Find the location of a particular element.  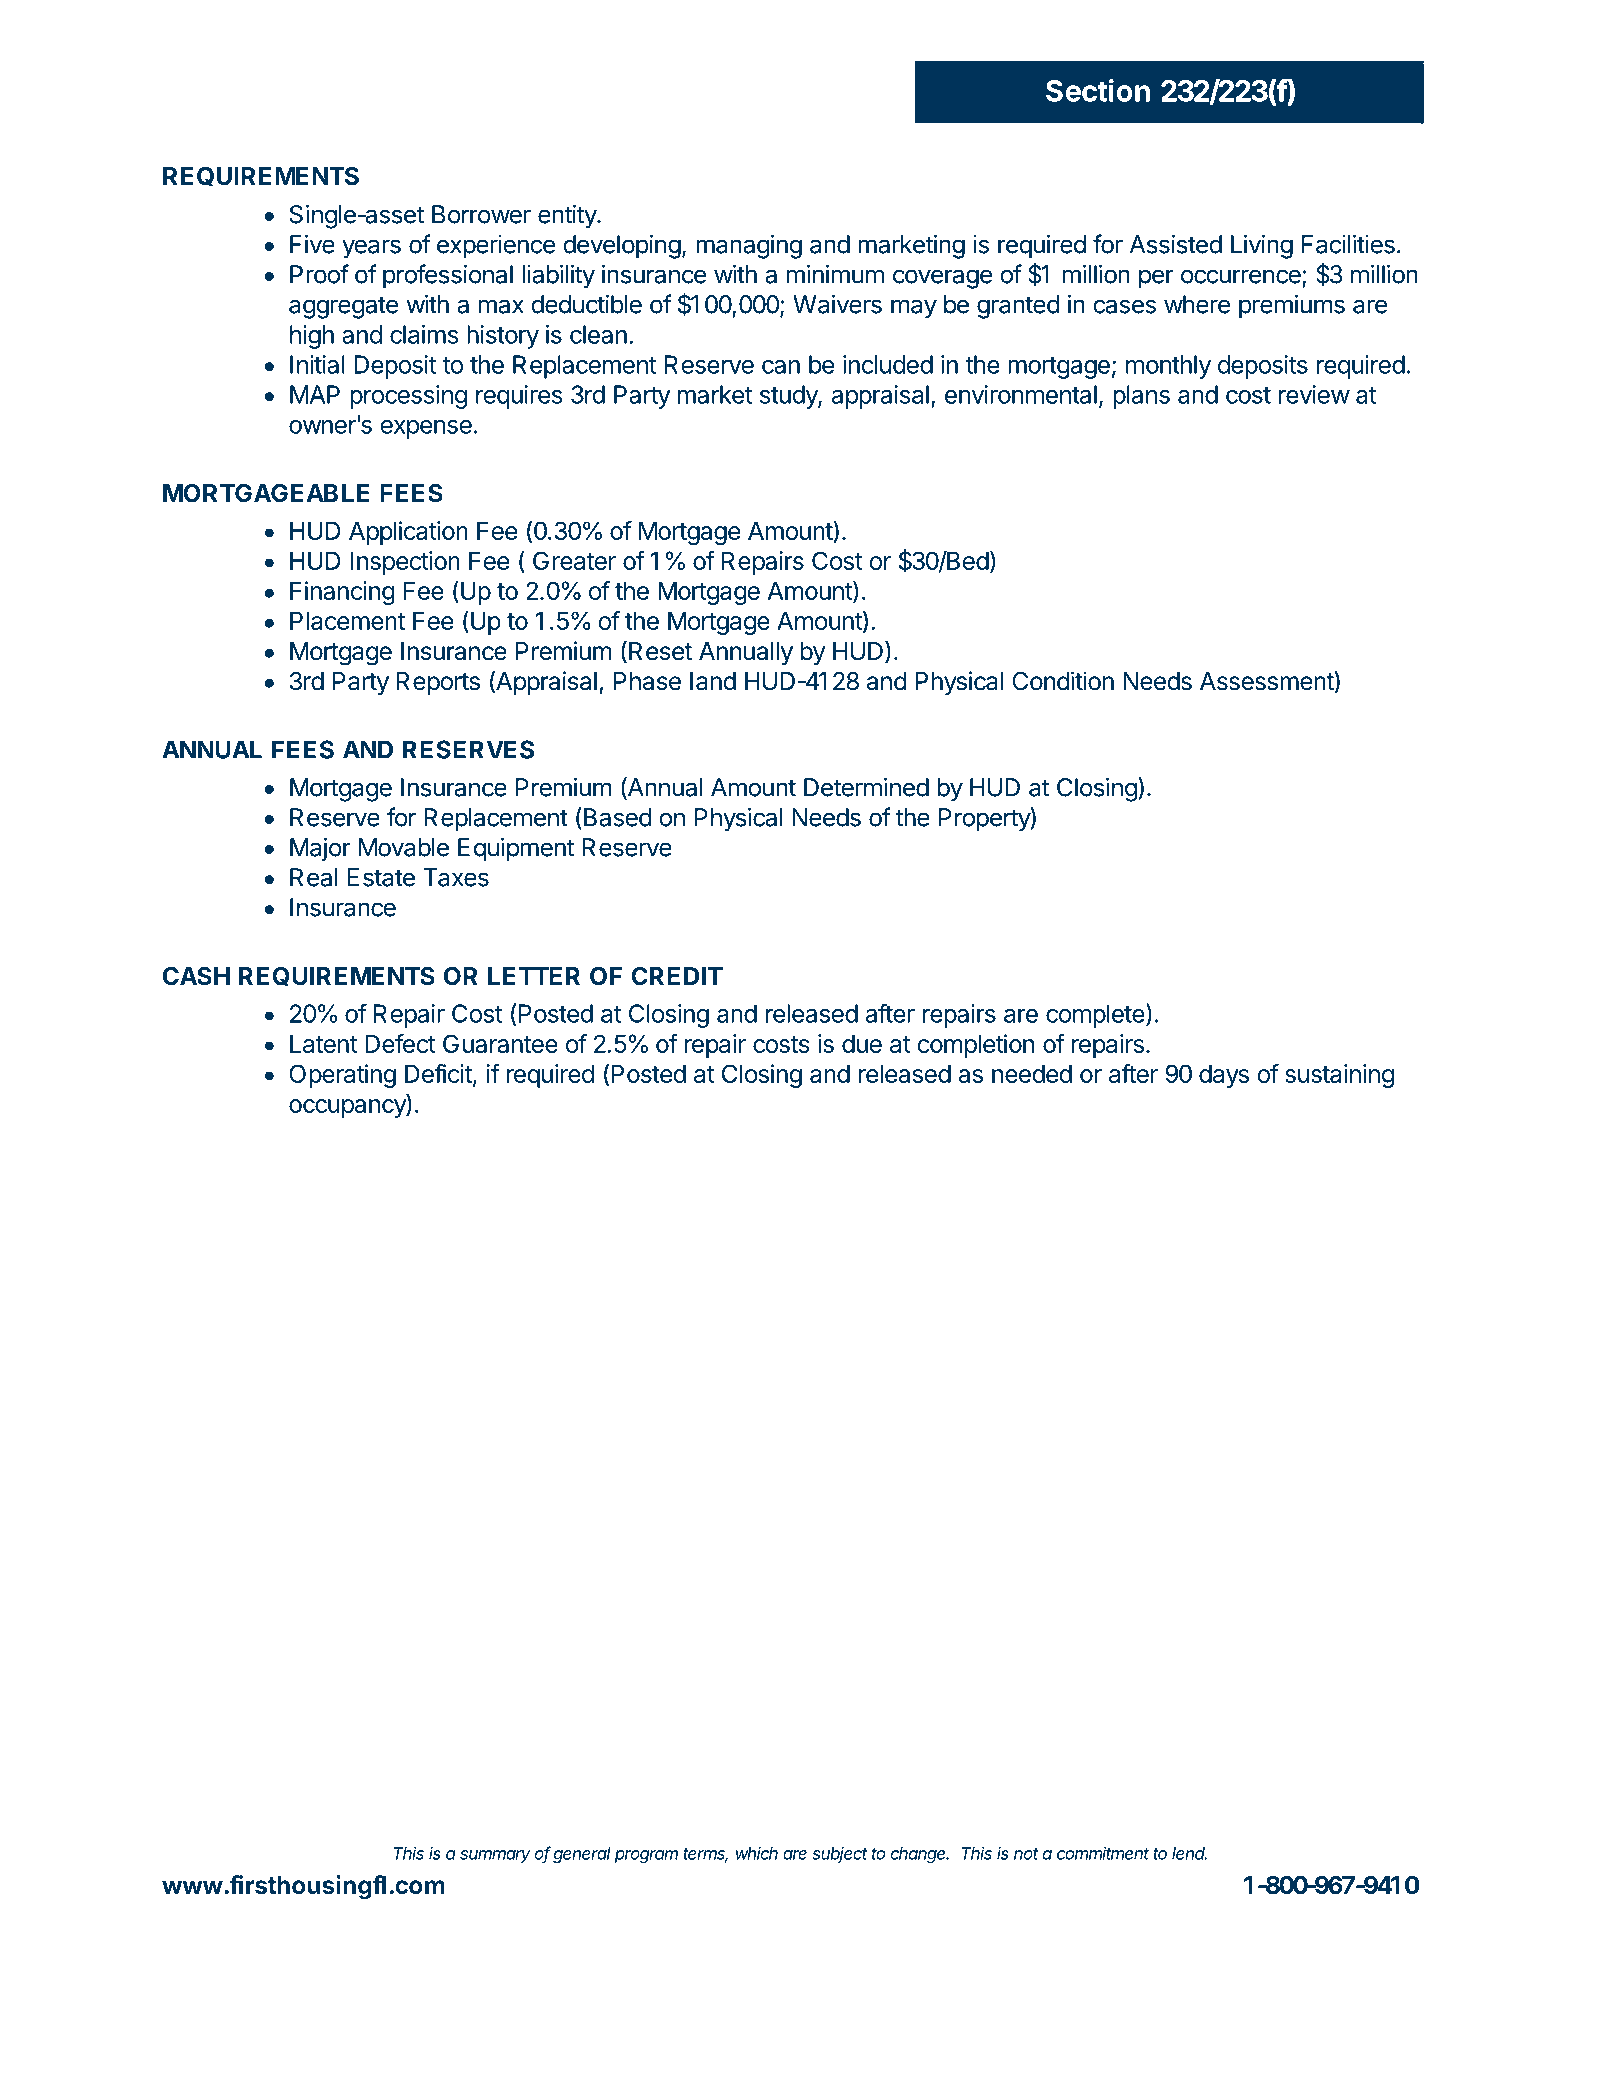

Five is located at coordinates (312, 244).
